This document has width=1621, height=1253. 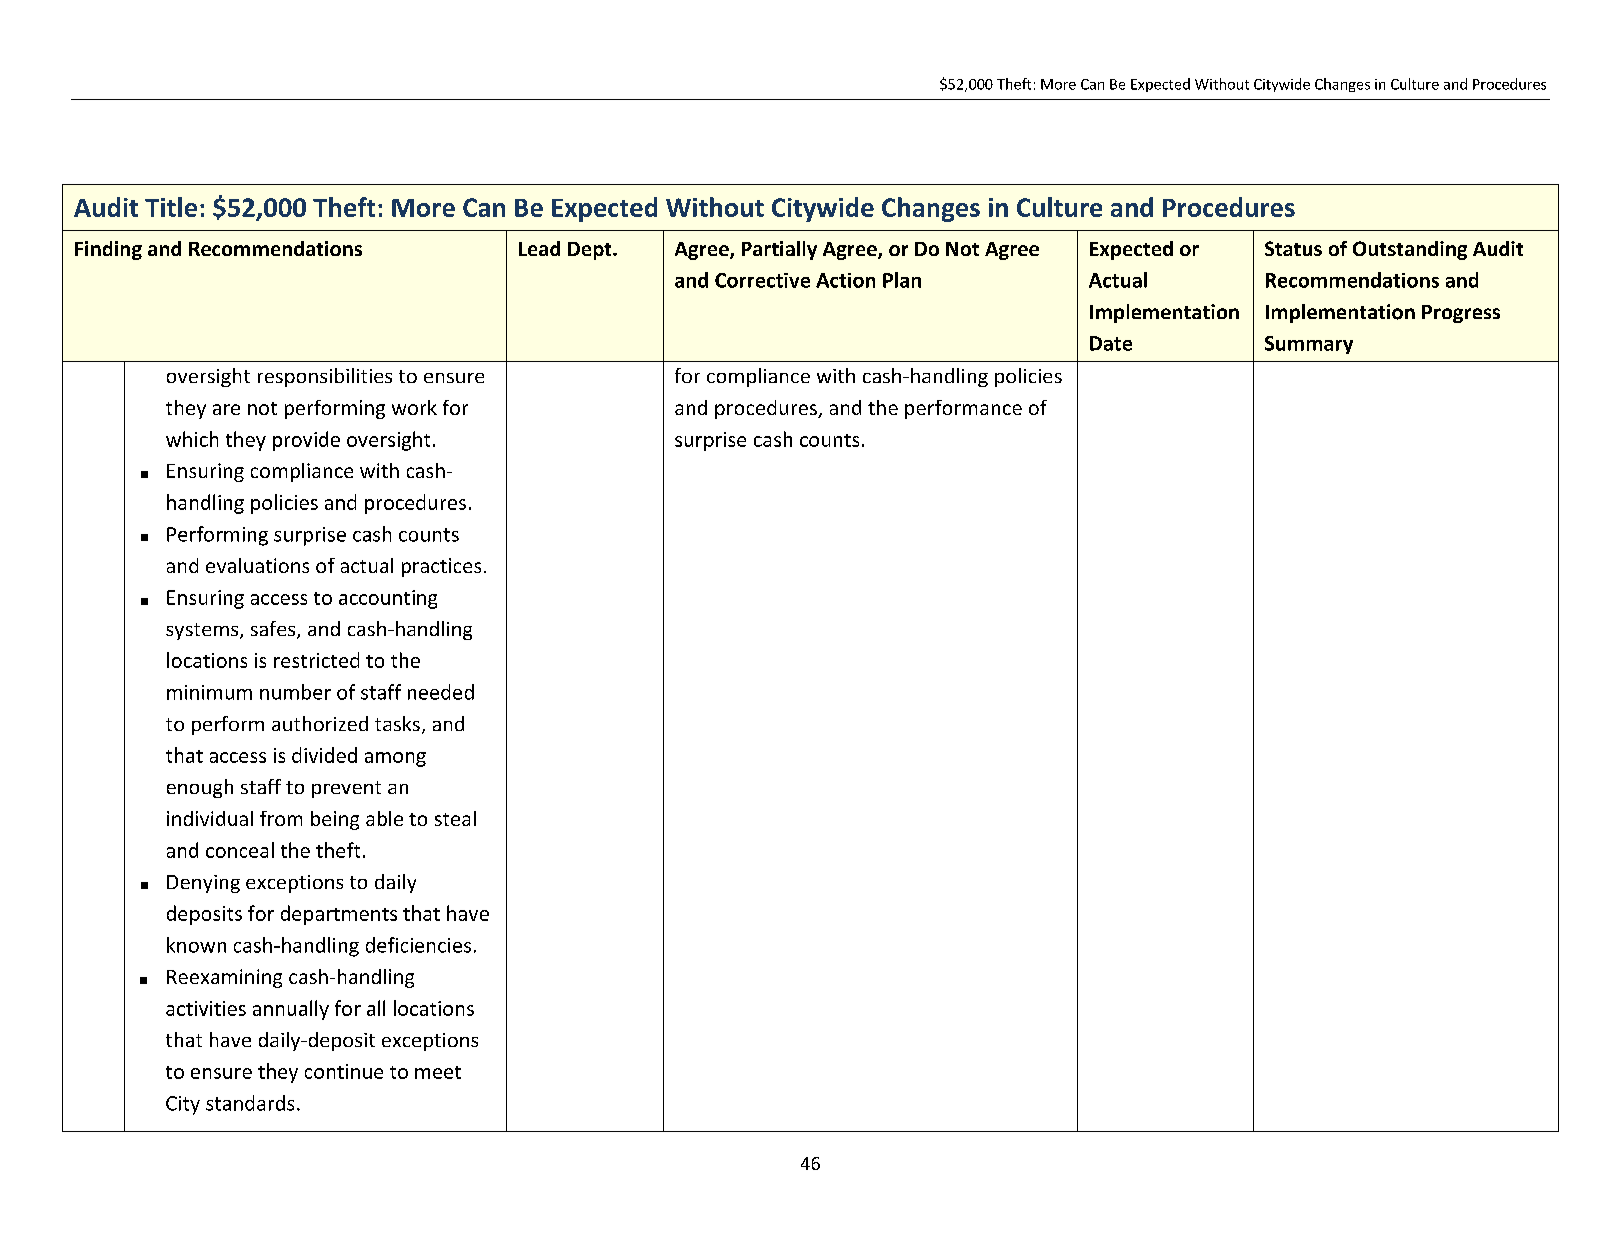 I want to click on continue, so click(x=344, y=1071).
